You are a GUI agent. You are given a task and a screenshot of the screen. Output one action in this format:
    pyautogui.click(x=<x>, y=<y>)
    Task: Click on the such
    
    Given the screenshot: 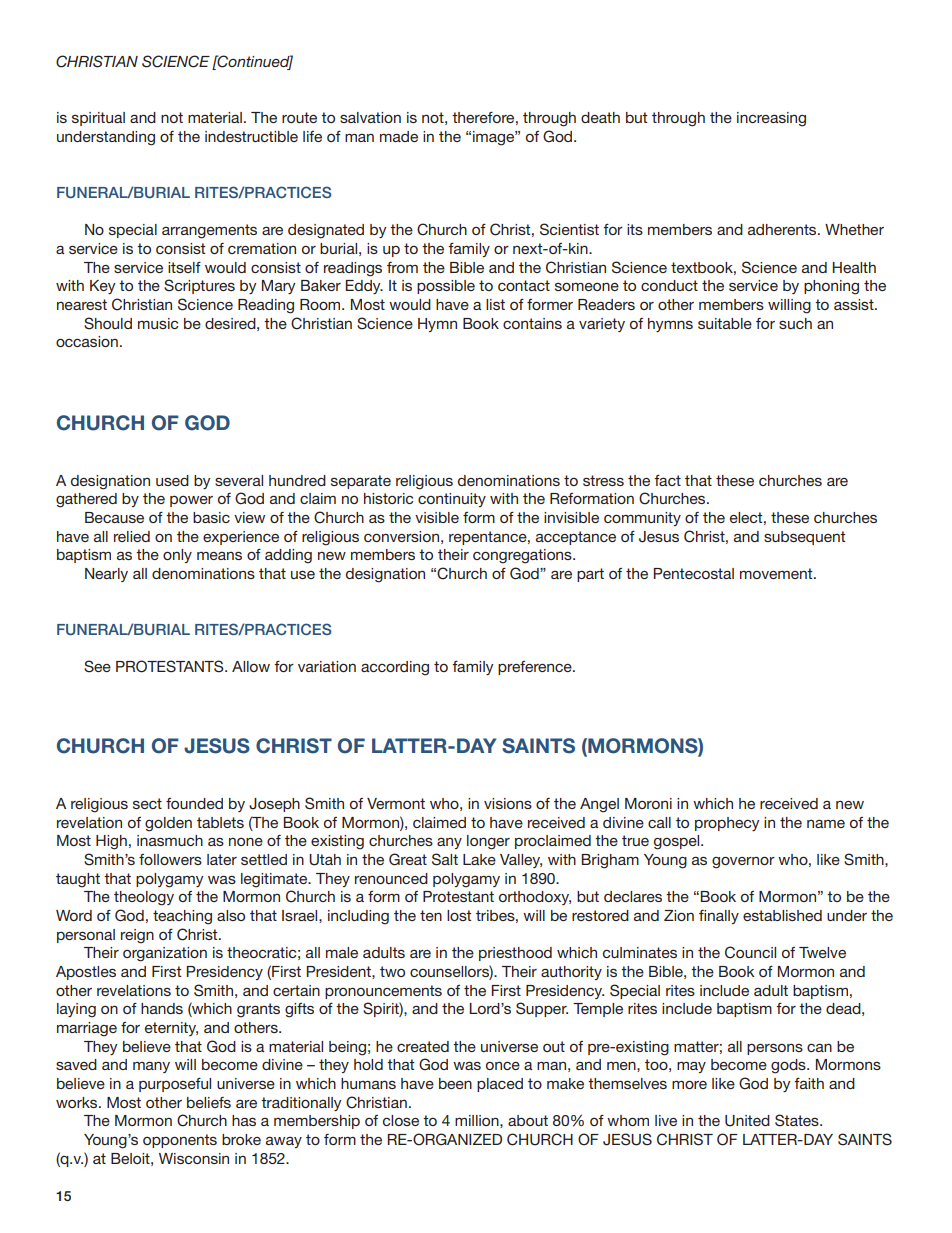 What is the action you would take?
    pyautogui.click(x=795, y=323)
